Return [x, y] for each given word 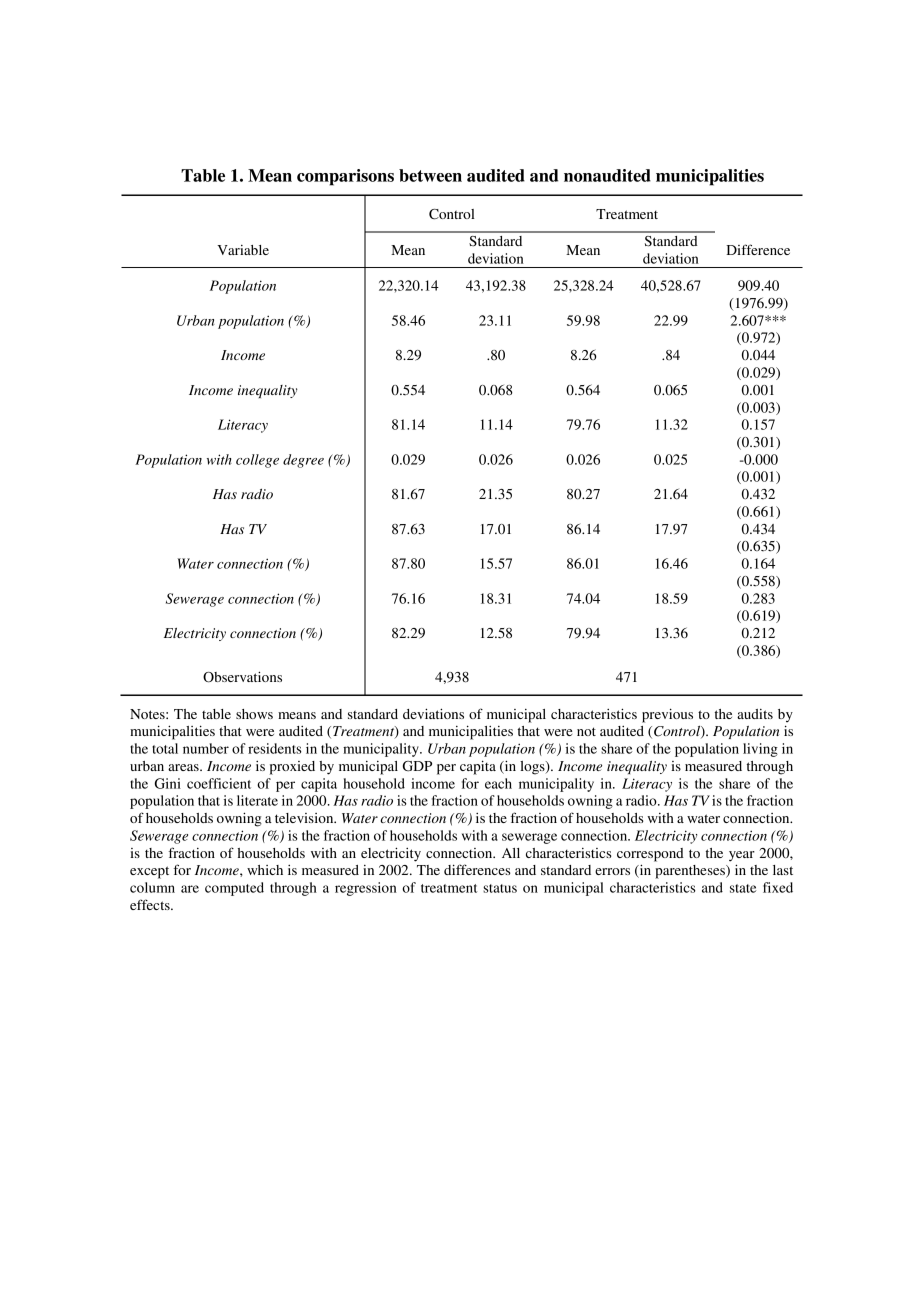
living [760, 750]
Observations [242, 677]
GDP [417, 766]
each [498, 783]
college [257, 461]
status [500, 888]
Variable [243, 250]
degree [303, 461]
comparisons [345, 177]
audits [755, 714]
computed [234, 889]
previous [667, 715]
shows [254, 714]
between [430, 175]
